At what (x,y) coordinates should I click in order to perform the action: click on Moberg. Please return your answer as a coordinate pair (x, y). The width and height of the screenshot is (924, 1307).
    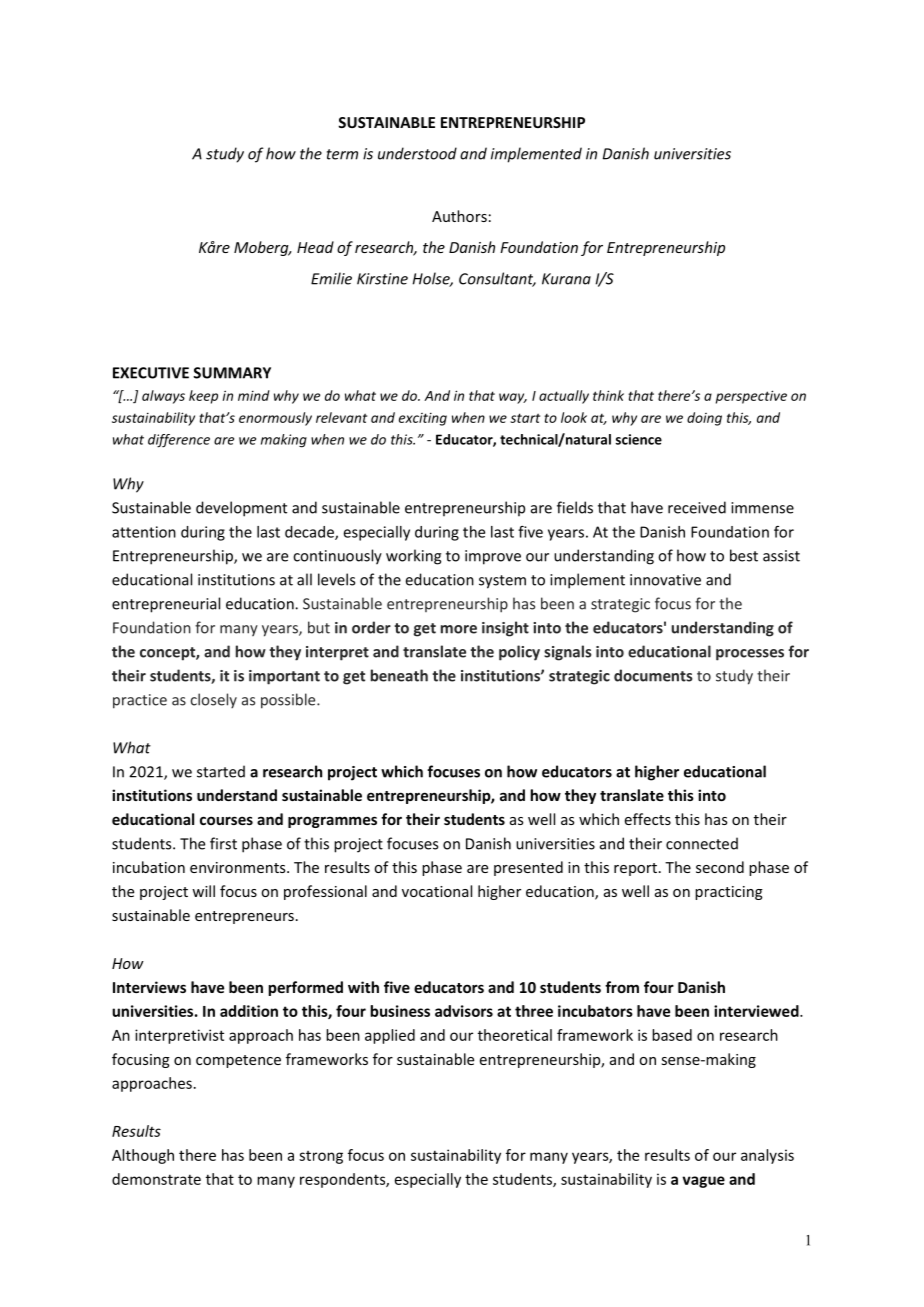
    Looking at the image, I should click on (262, 248).
